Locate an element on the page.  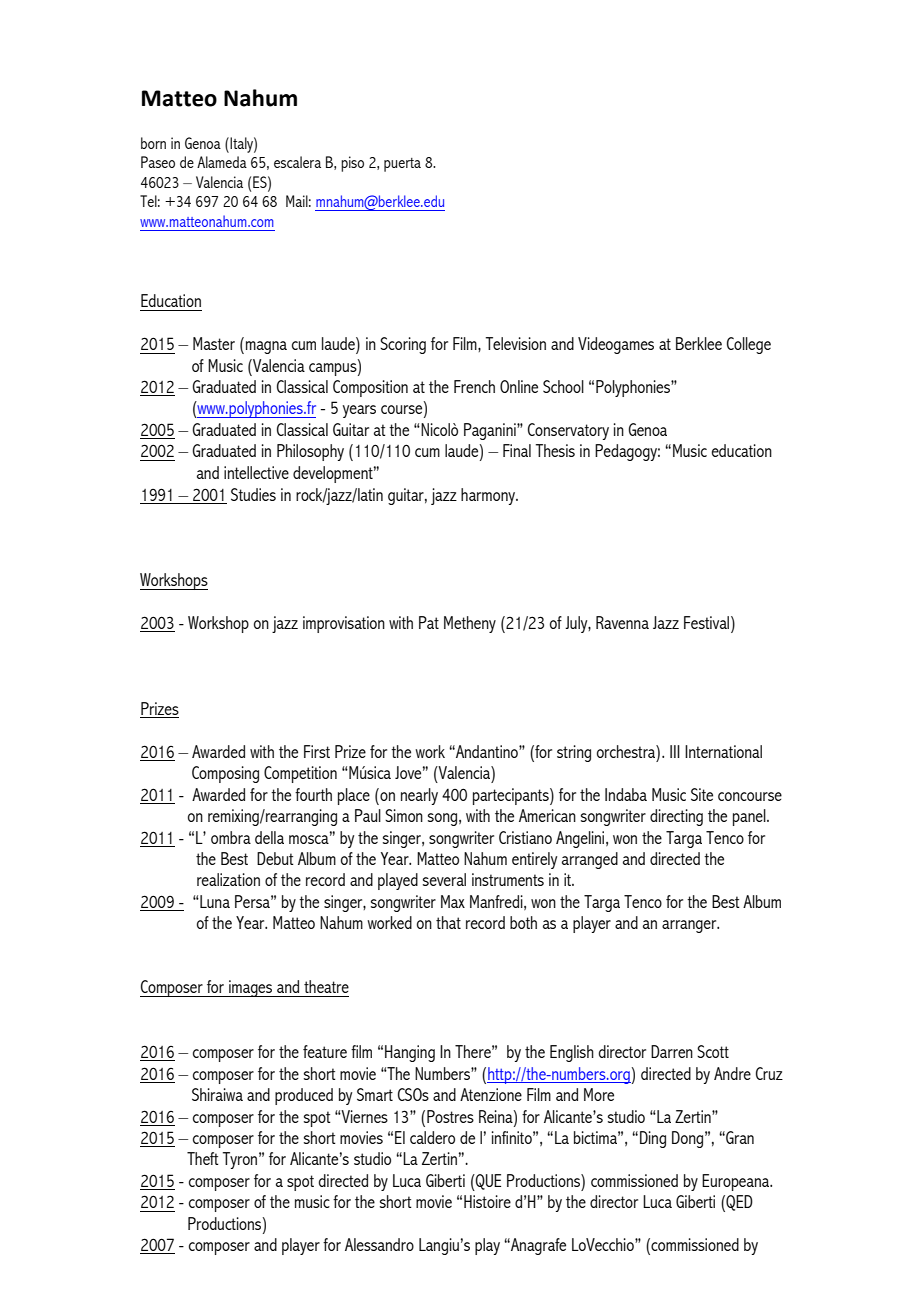
College is located at coordinates (749, 345).
